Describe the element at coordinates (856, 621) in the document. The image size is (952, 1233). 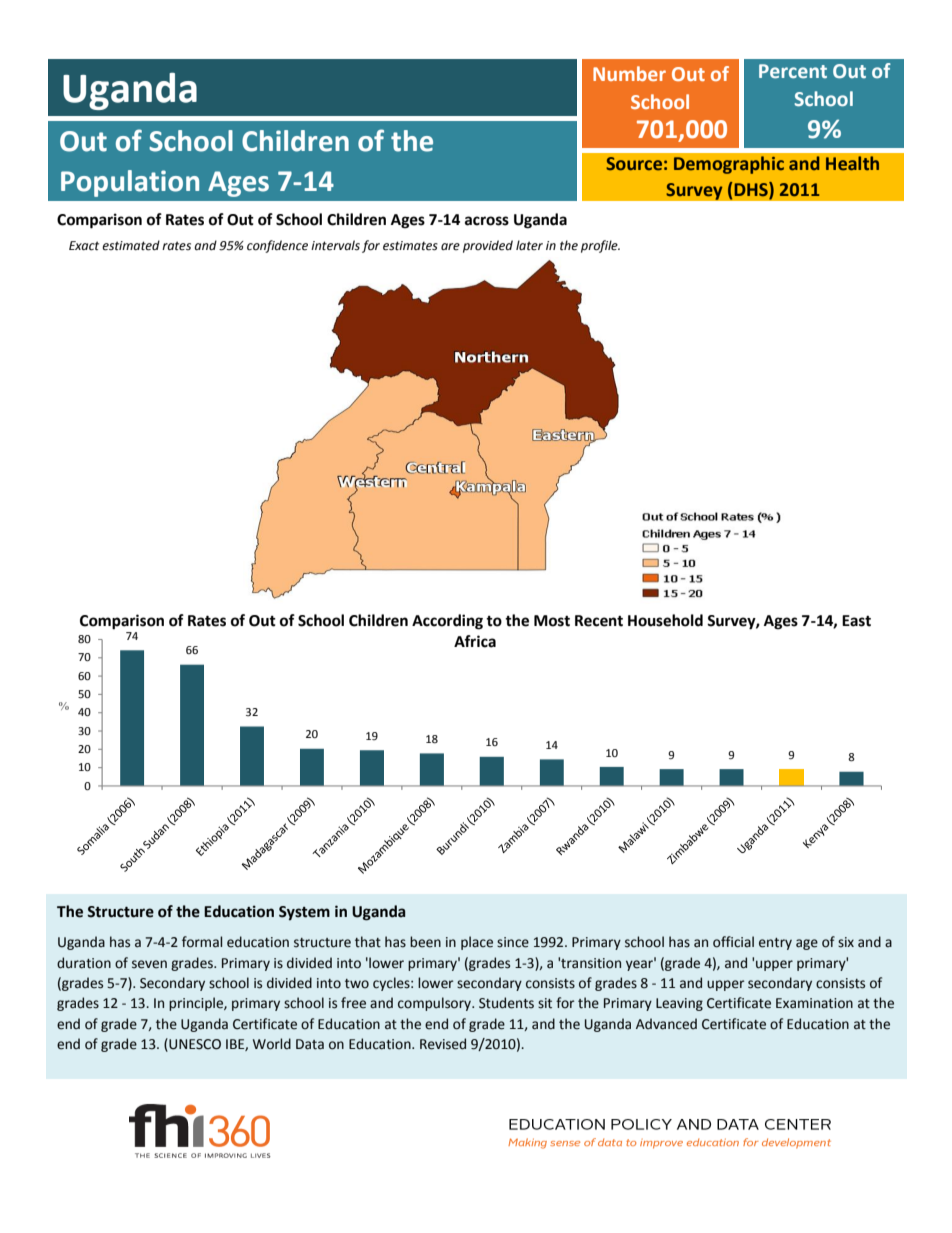
I see `East` at that location.
